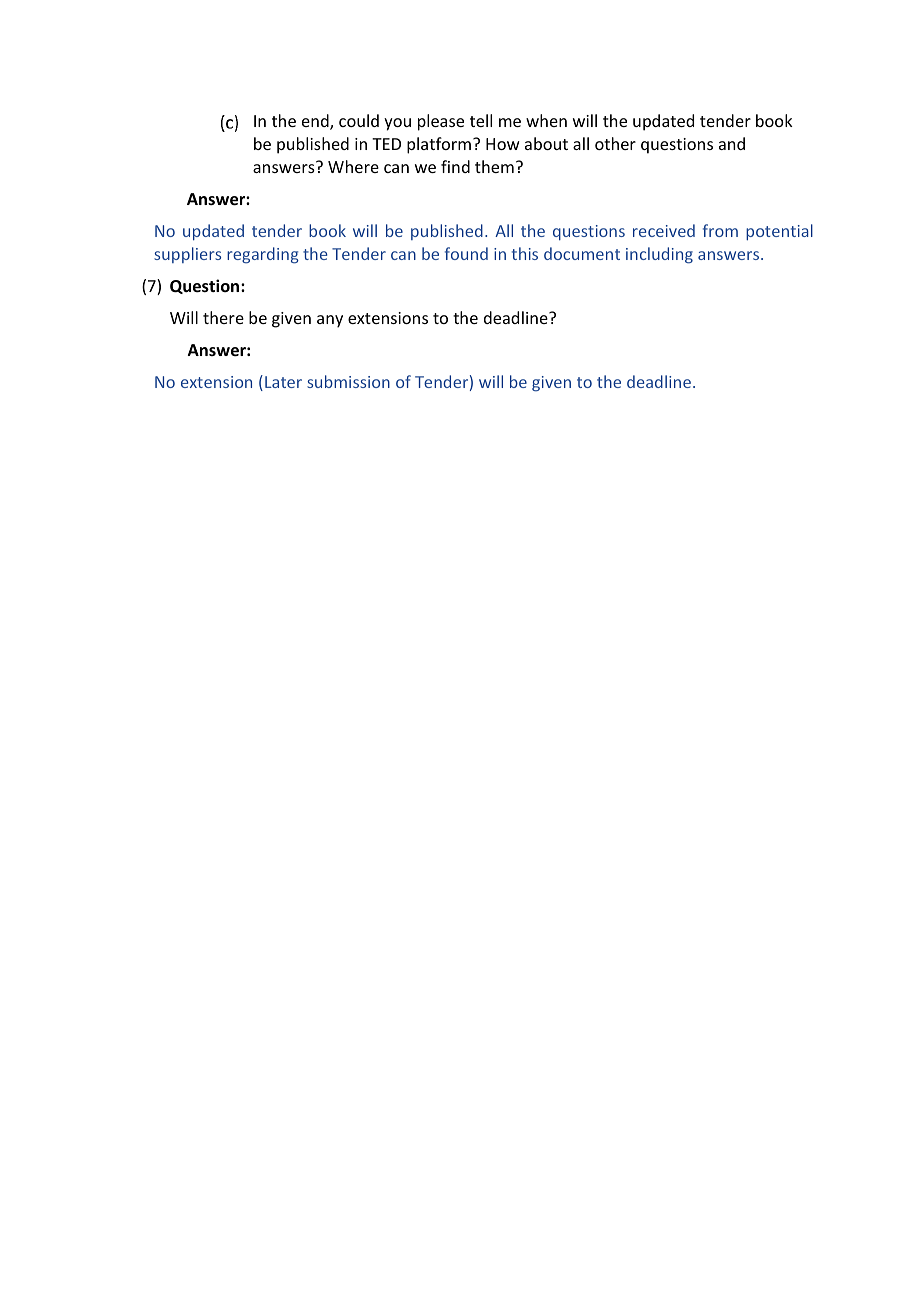 This screenshot has height=1308, width=924. What do you see at coordinates (263, 255) in the screenshot?
I see `regarding` at bounding box center [263, 255].
